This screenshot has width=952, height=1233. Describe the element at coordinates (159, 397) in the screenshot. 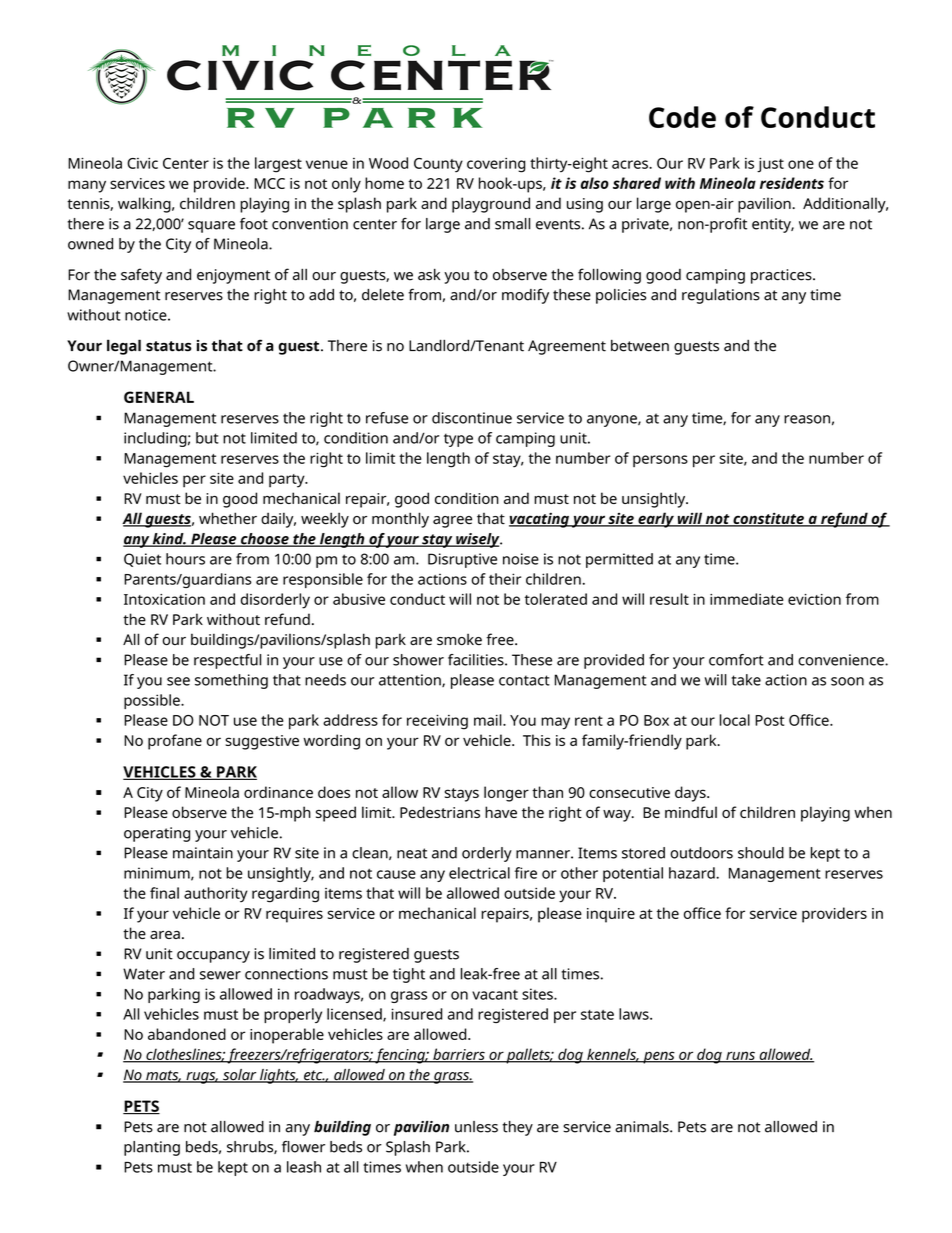

I see `GENERAL` at that location.
